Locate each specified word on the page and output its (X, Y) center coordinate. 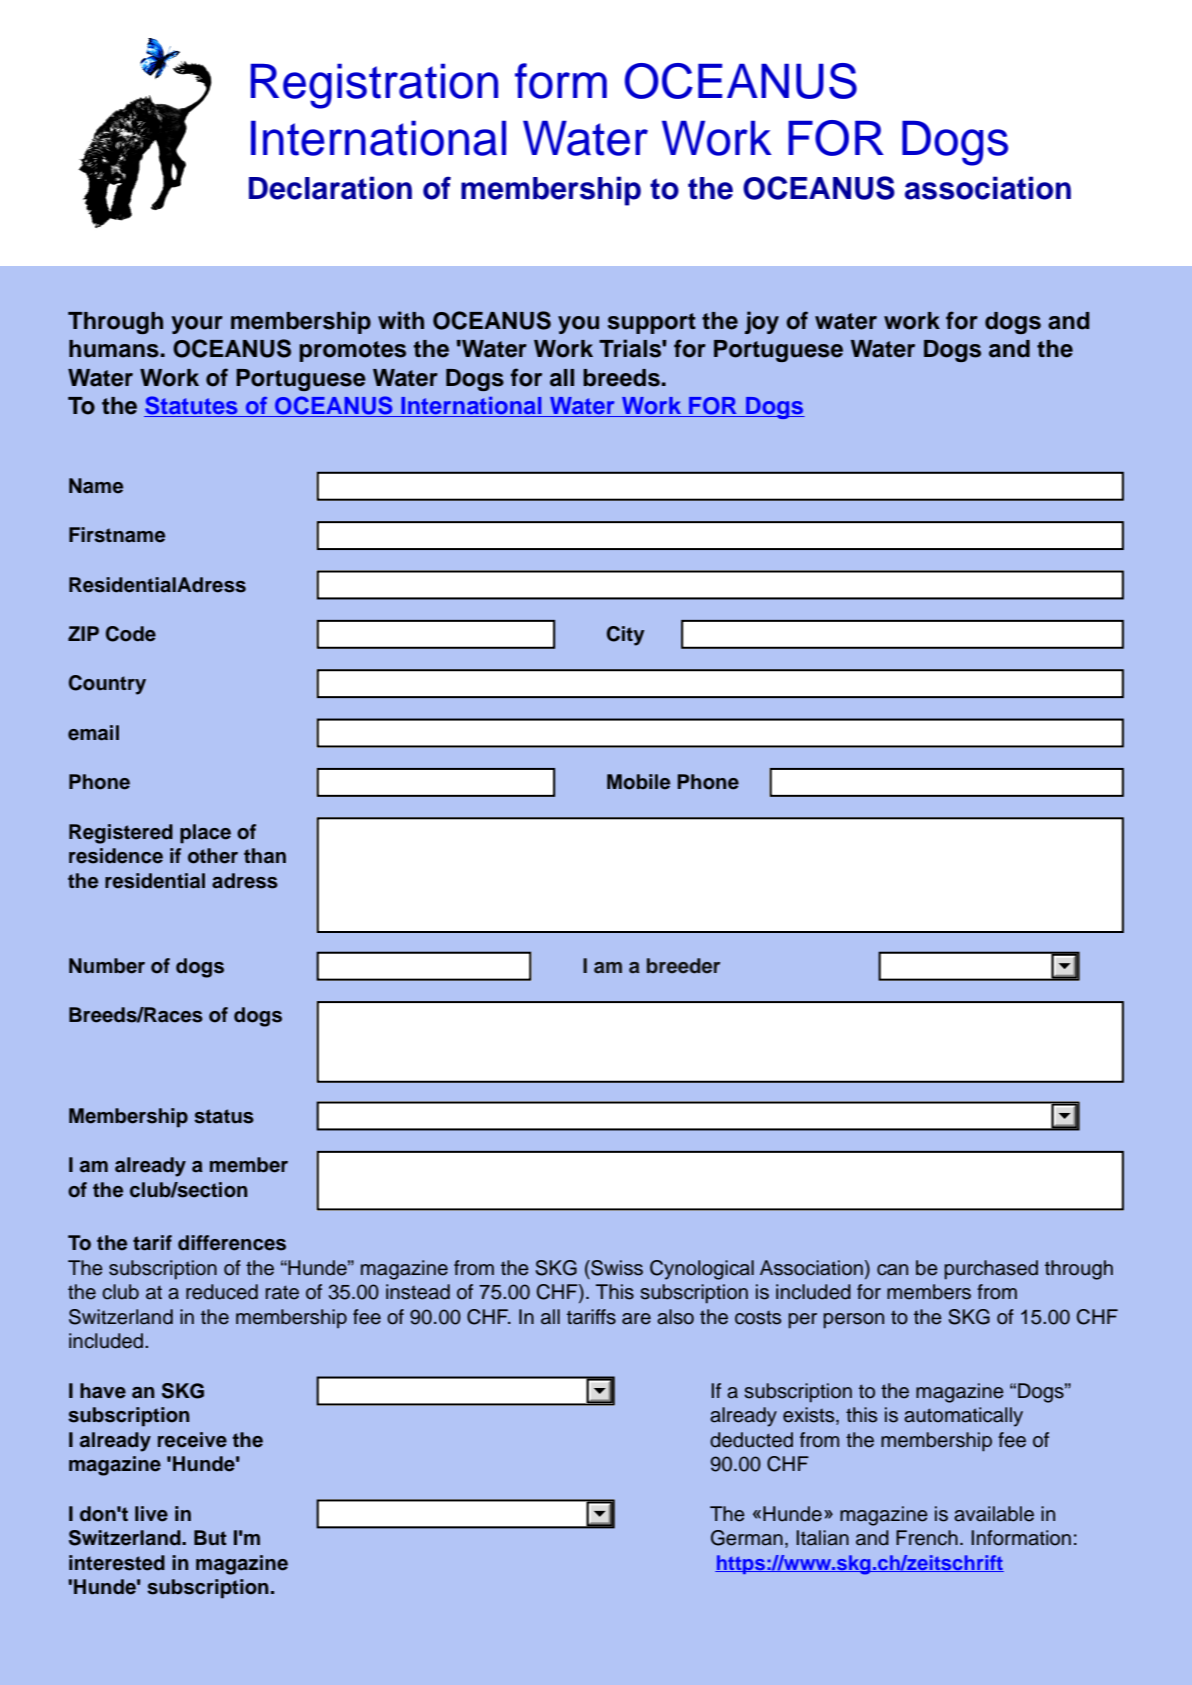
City (626, 636)
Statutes (192, 406)
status (224, 1116)
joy (762, 322)
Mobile (638, 782)
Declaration (330, 188)
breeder (683, 966)
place (205, 834)
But (210, 1538)
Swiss (616, 1268)
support (652, 323)
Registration (374, 86)
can (892, 1270)
